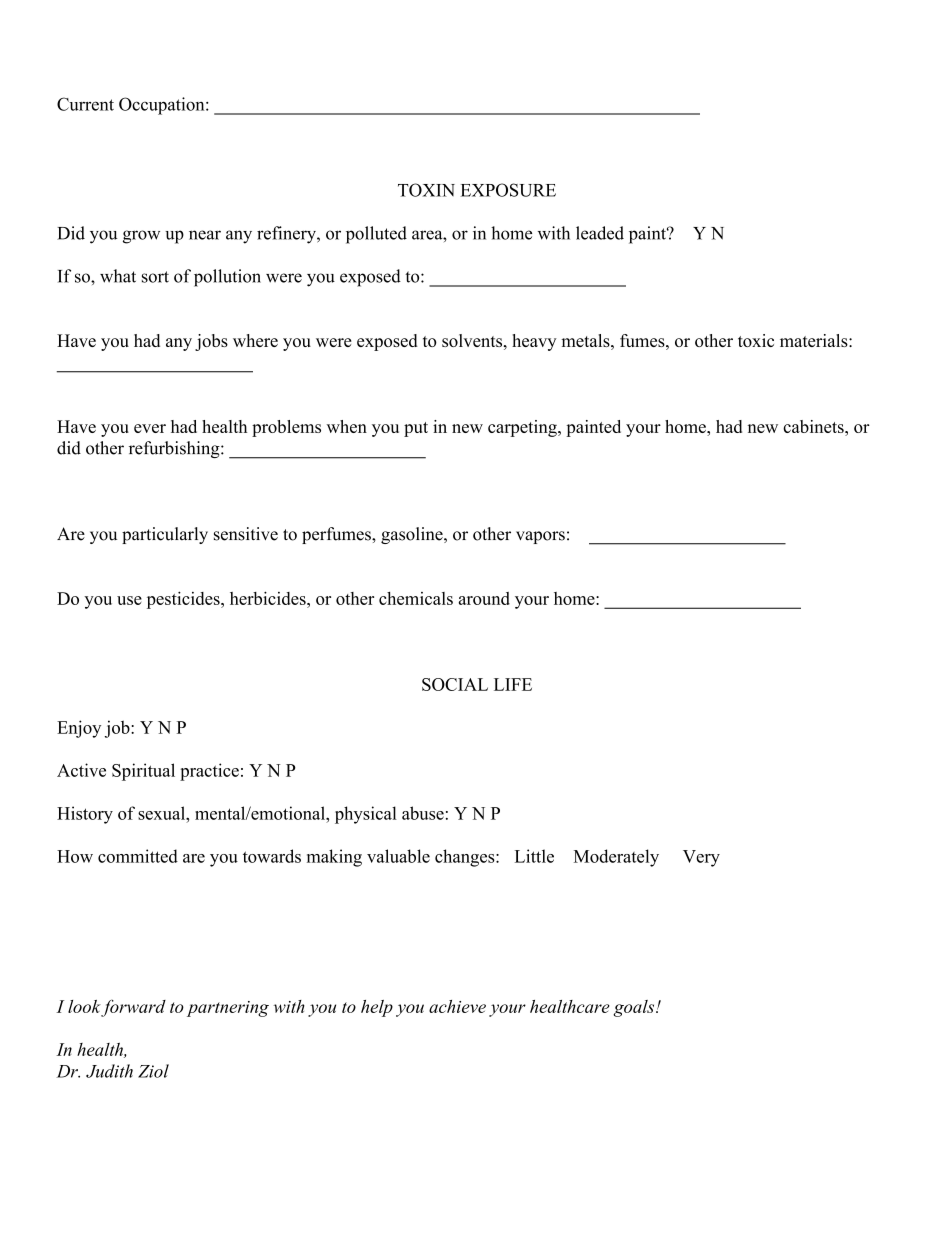 This page has height=1233, width=952. I want to click on leaded, so click(600, 233).
